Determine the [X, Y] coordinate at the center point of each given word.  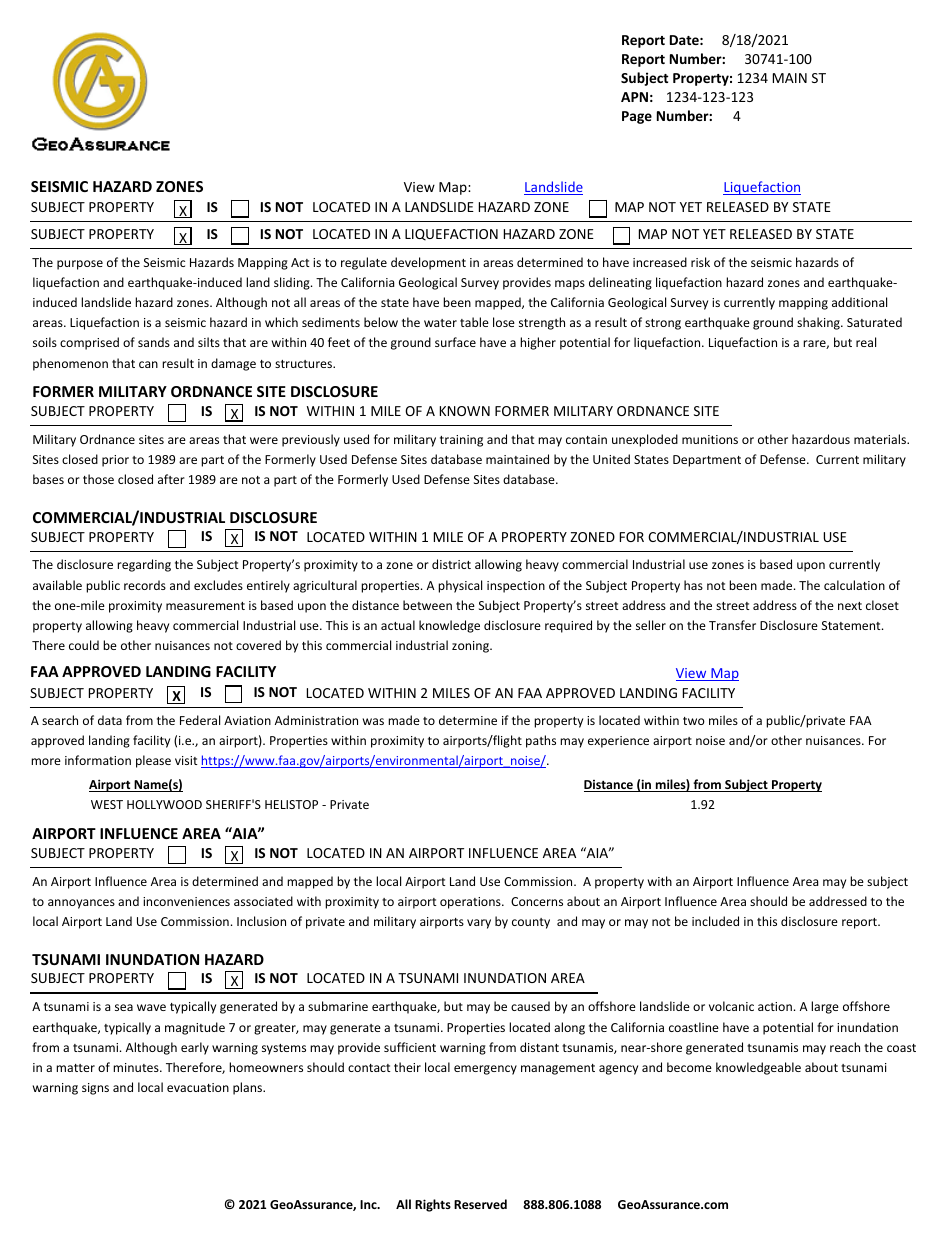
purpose [80, 265]
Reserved [480, 1204]
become [689, 1067]
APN [634, 97]
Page [637, 117]
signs [95, 1089]
